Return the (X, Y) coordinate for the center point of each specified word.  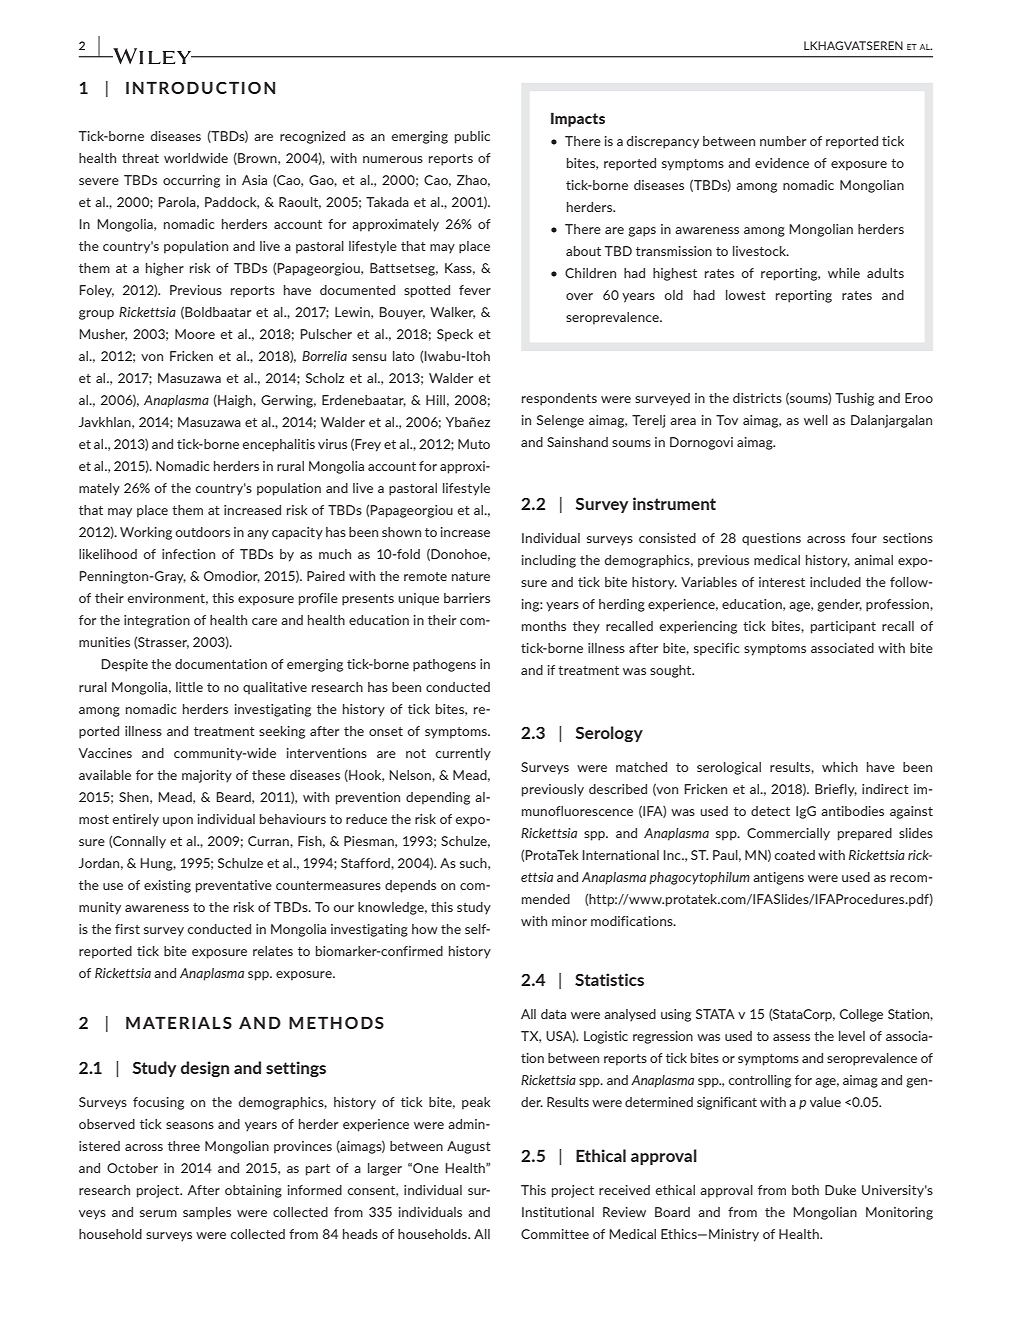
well (816, 420)
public (472, 137)
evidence (782, 163)
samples (207, 1213)
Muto (474, 444)
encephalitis (279, 445)
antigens (778, 878)
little (189, 687)
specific (716, 649)
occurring (191, 181)
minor (569, 921)
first (127, 929)
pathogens (444, 665)
